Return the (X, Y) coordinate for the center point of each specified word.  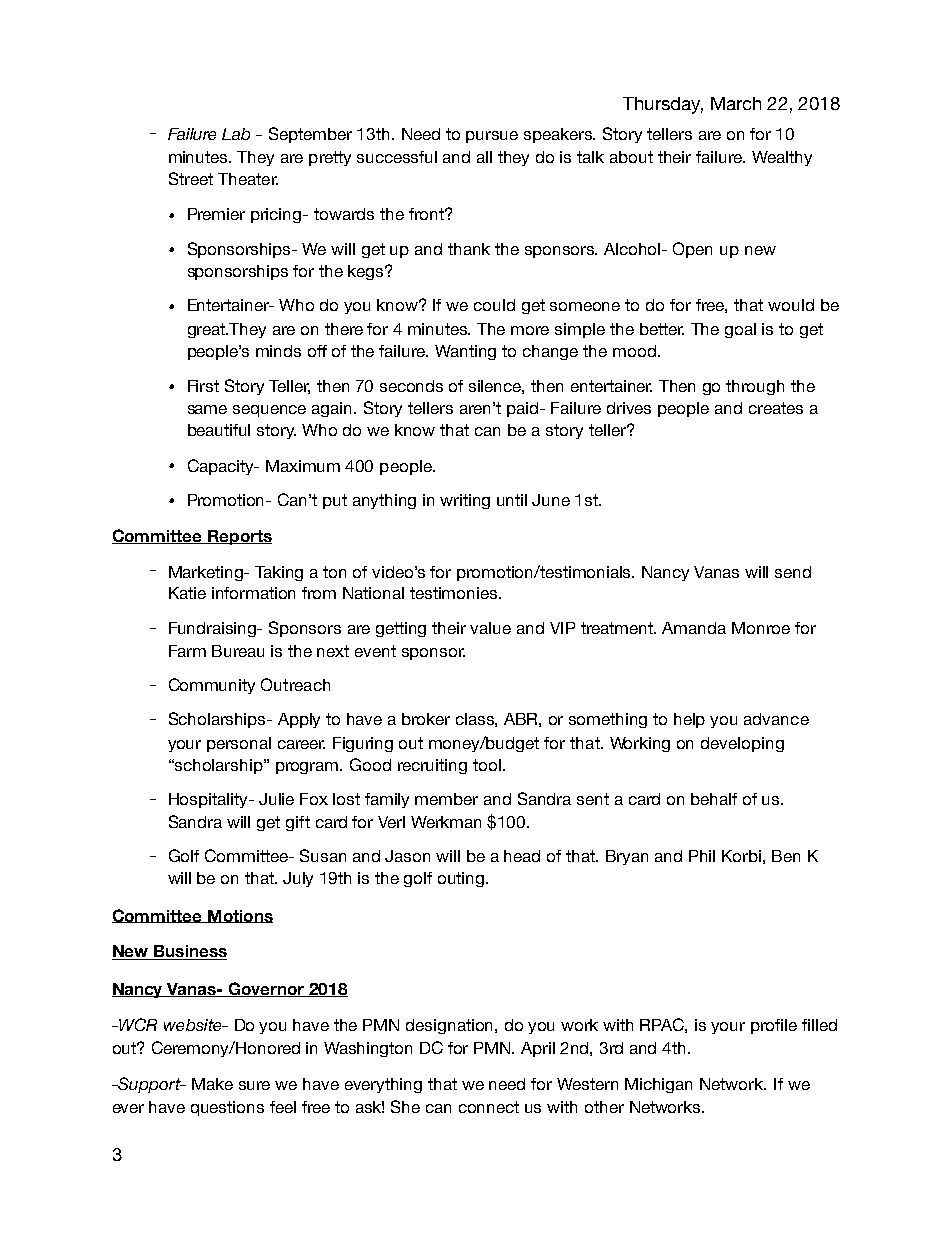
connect (489, 1107)
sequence (269, 411)
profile (774, 1026)
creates (776, 408)
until (512, 500)
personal (239, 744)
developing (742, 744)
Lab (236, 134)
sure (254, 1085)
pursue (492, 137)
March (736, 103)
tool (487, 765)
